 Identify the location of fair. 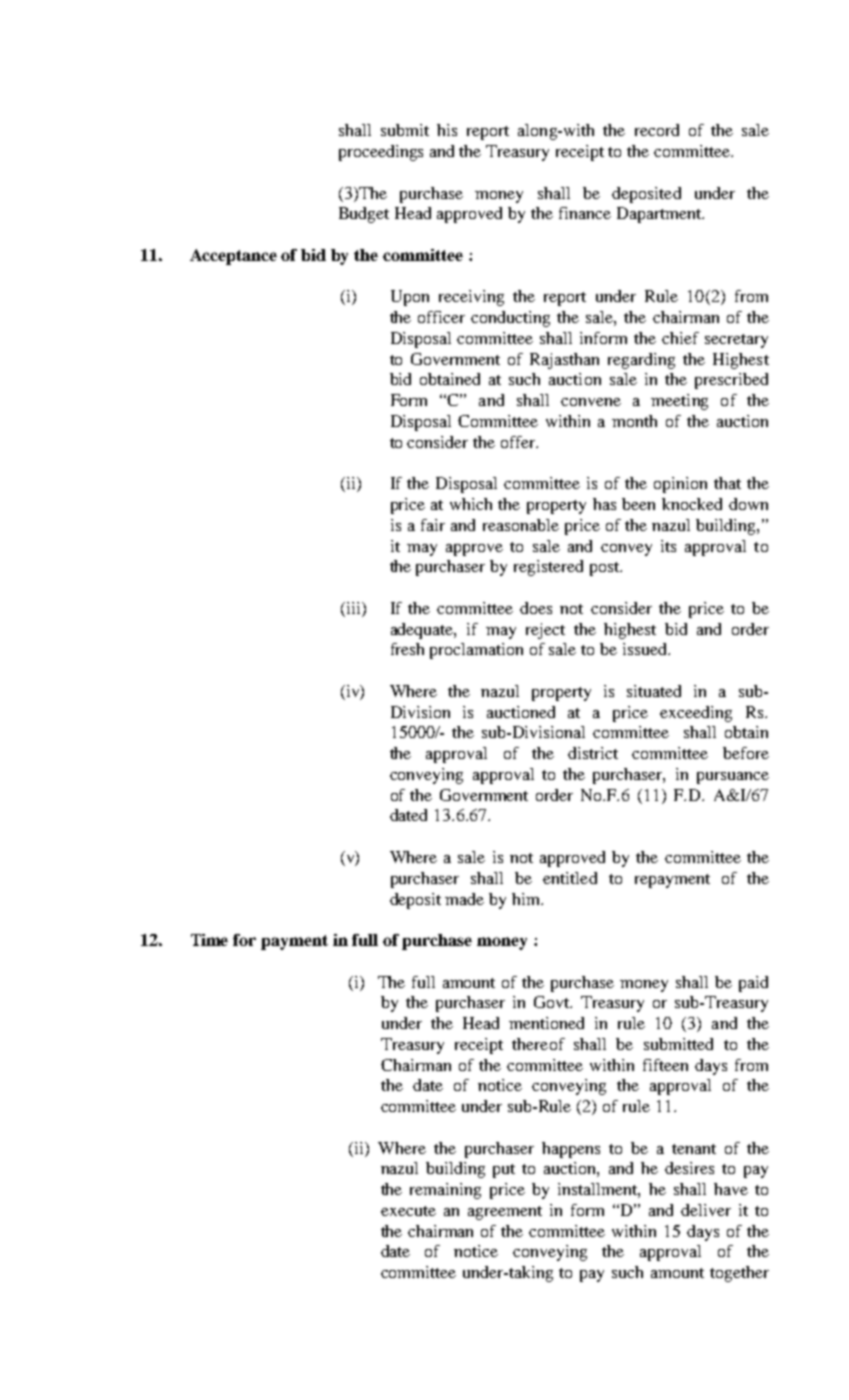
(433, 525).
